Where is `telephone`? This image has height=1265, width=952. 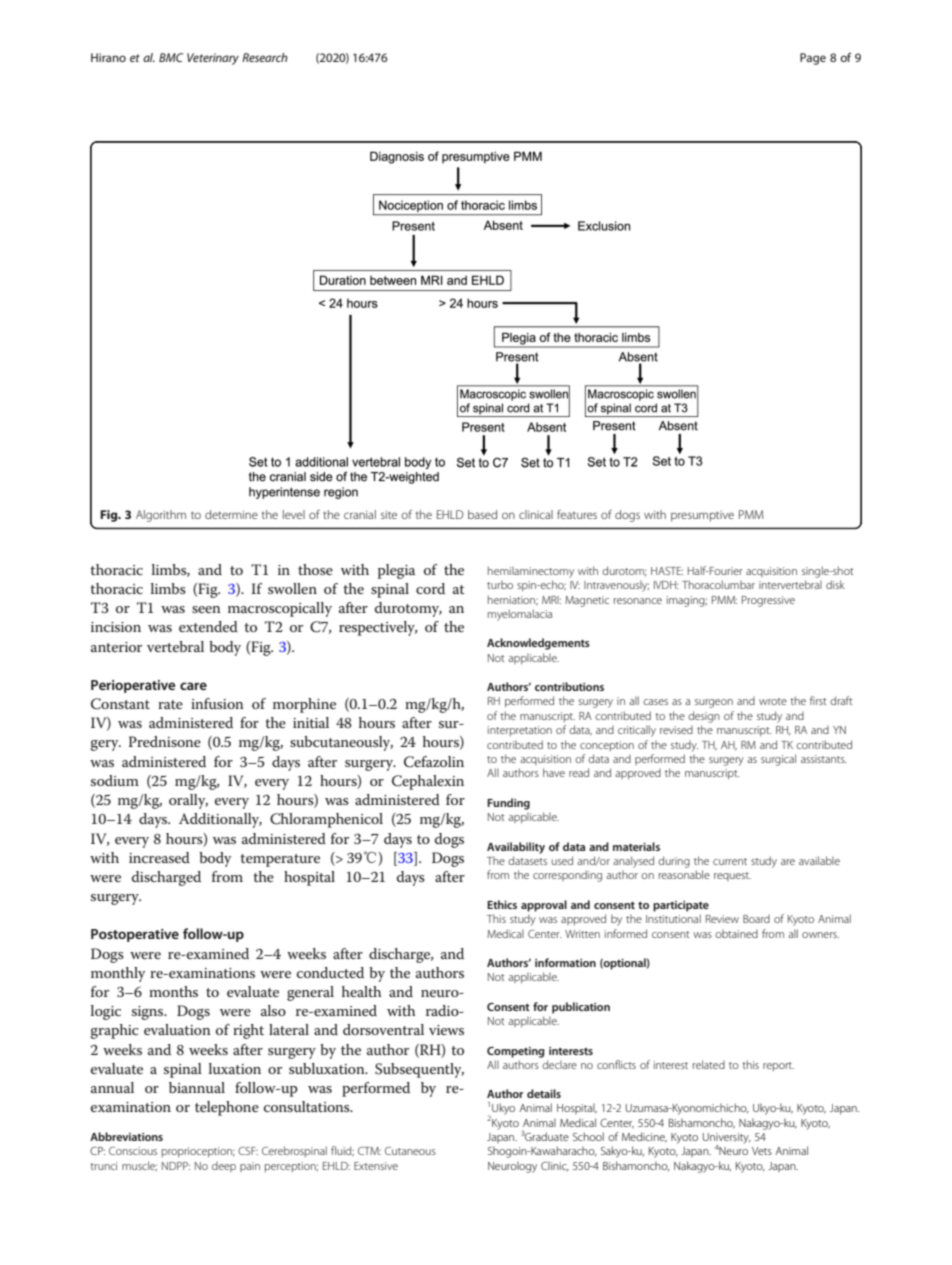
telephone is located at coordinates (227, 1108).
